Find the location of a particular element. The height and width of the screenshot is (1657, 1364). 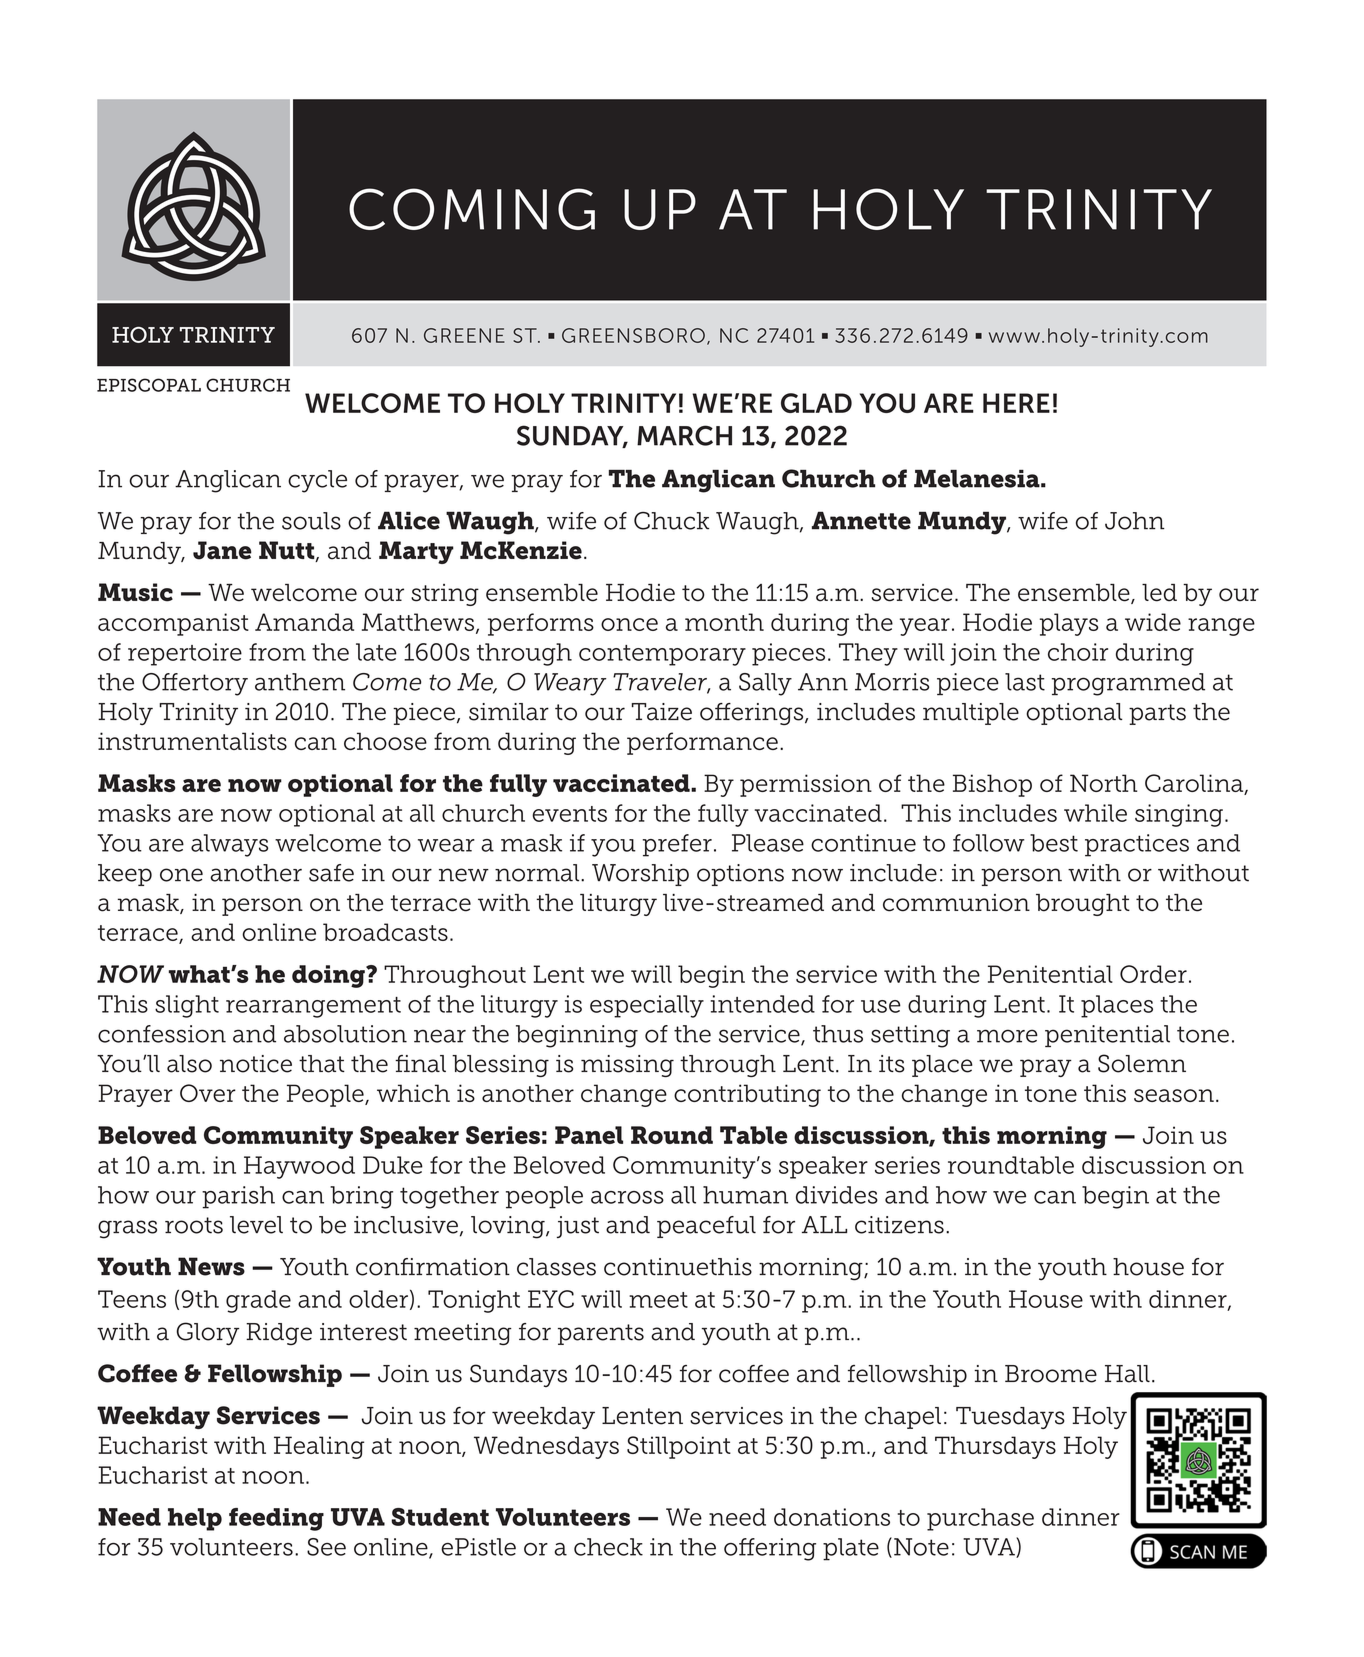

last is located at coordinates (1025, 682).
